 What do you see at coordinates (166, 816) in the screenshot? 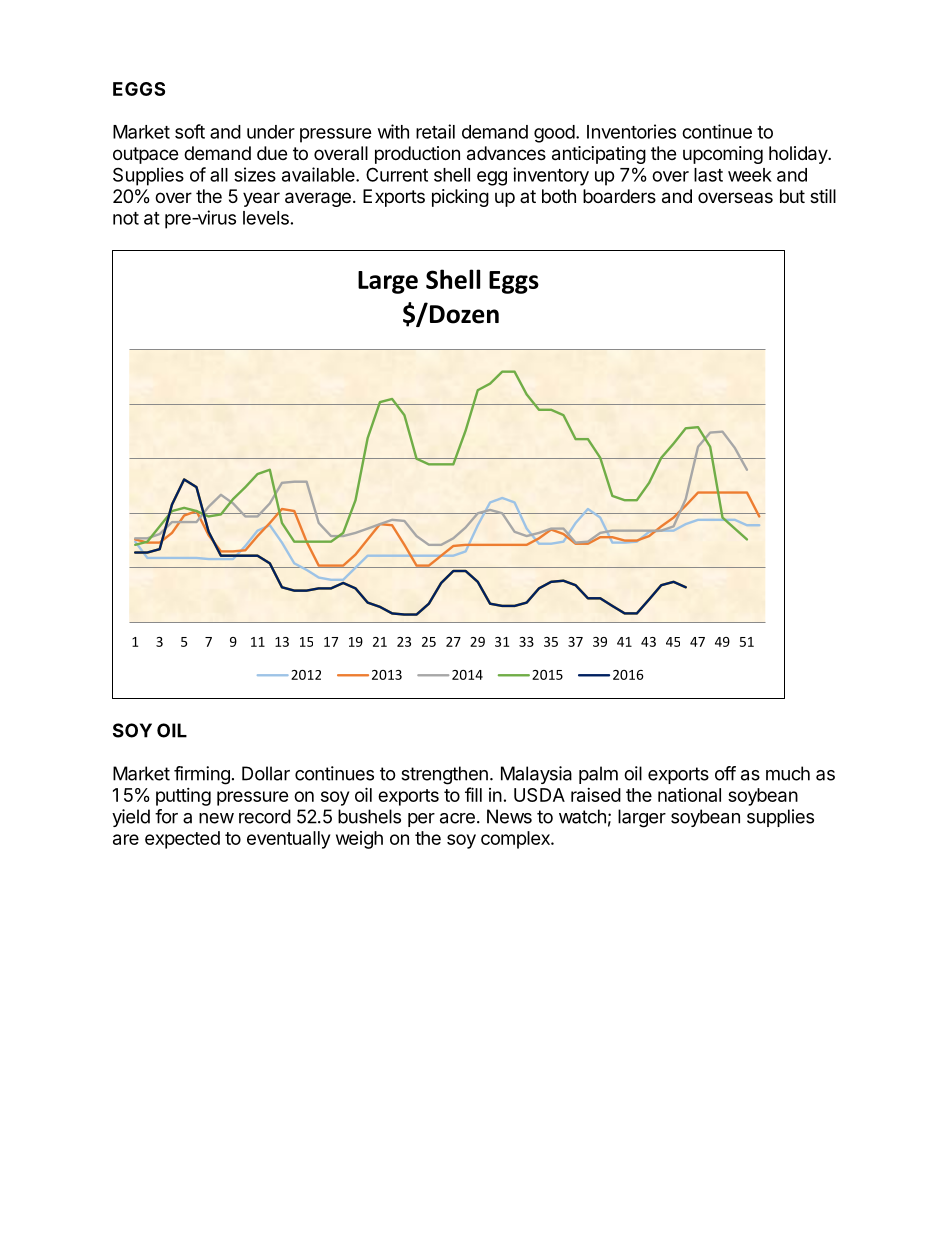
I see `for` at bounding box center [166, 816].
